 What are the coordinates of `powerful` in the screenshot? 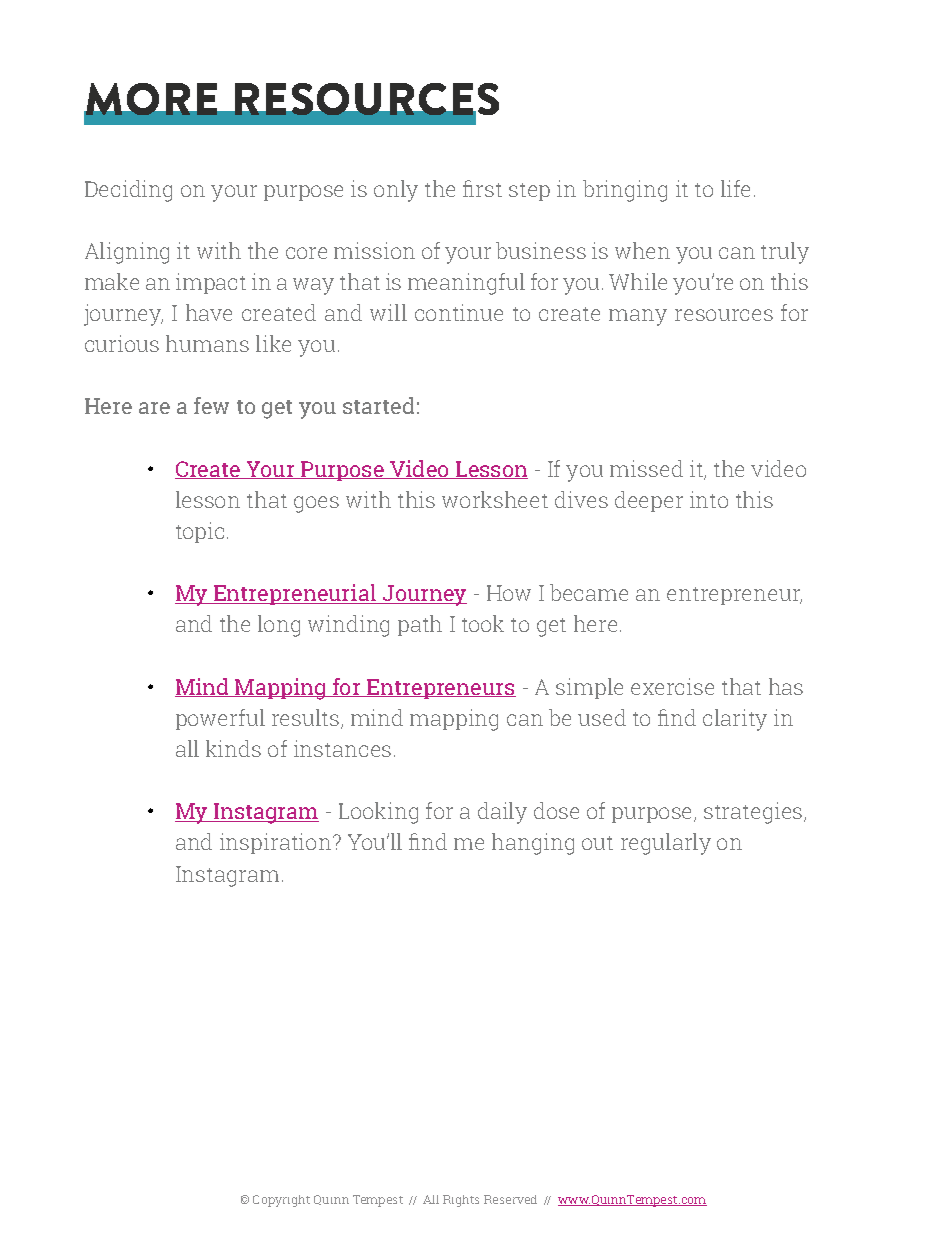 It's located at (220, 719).
